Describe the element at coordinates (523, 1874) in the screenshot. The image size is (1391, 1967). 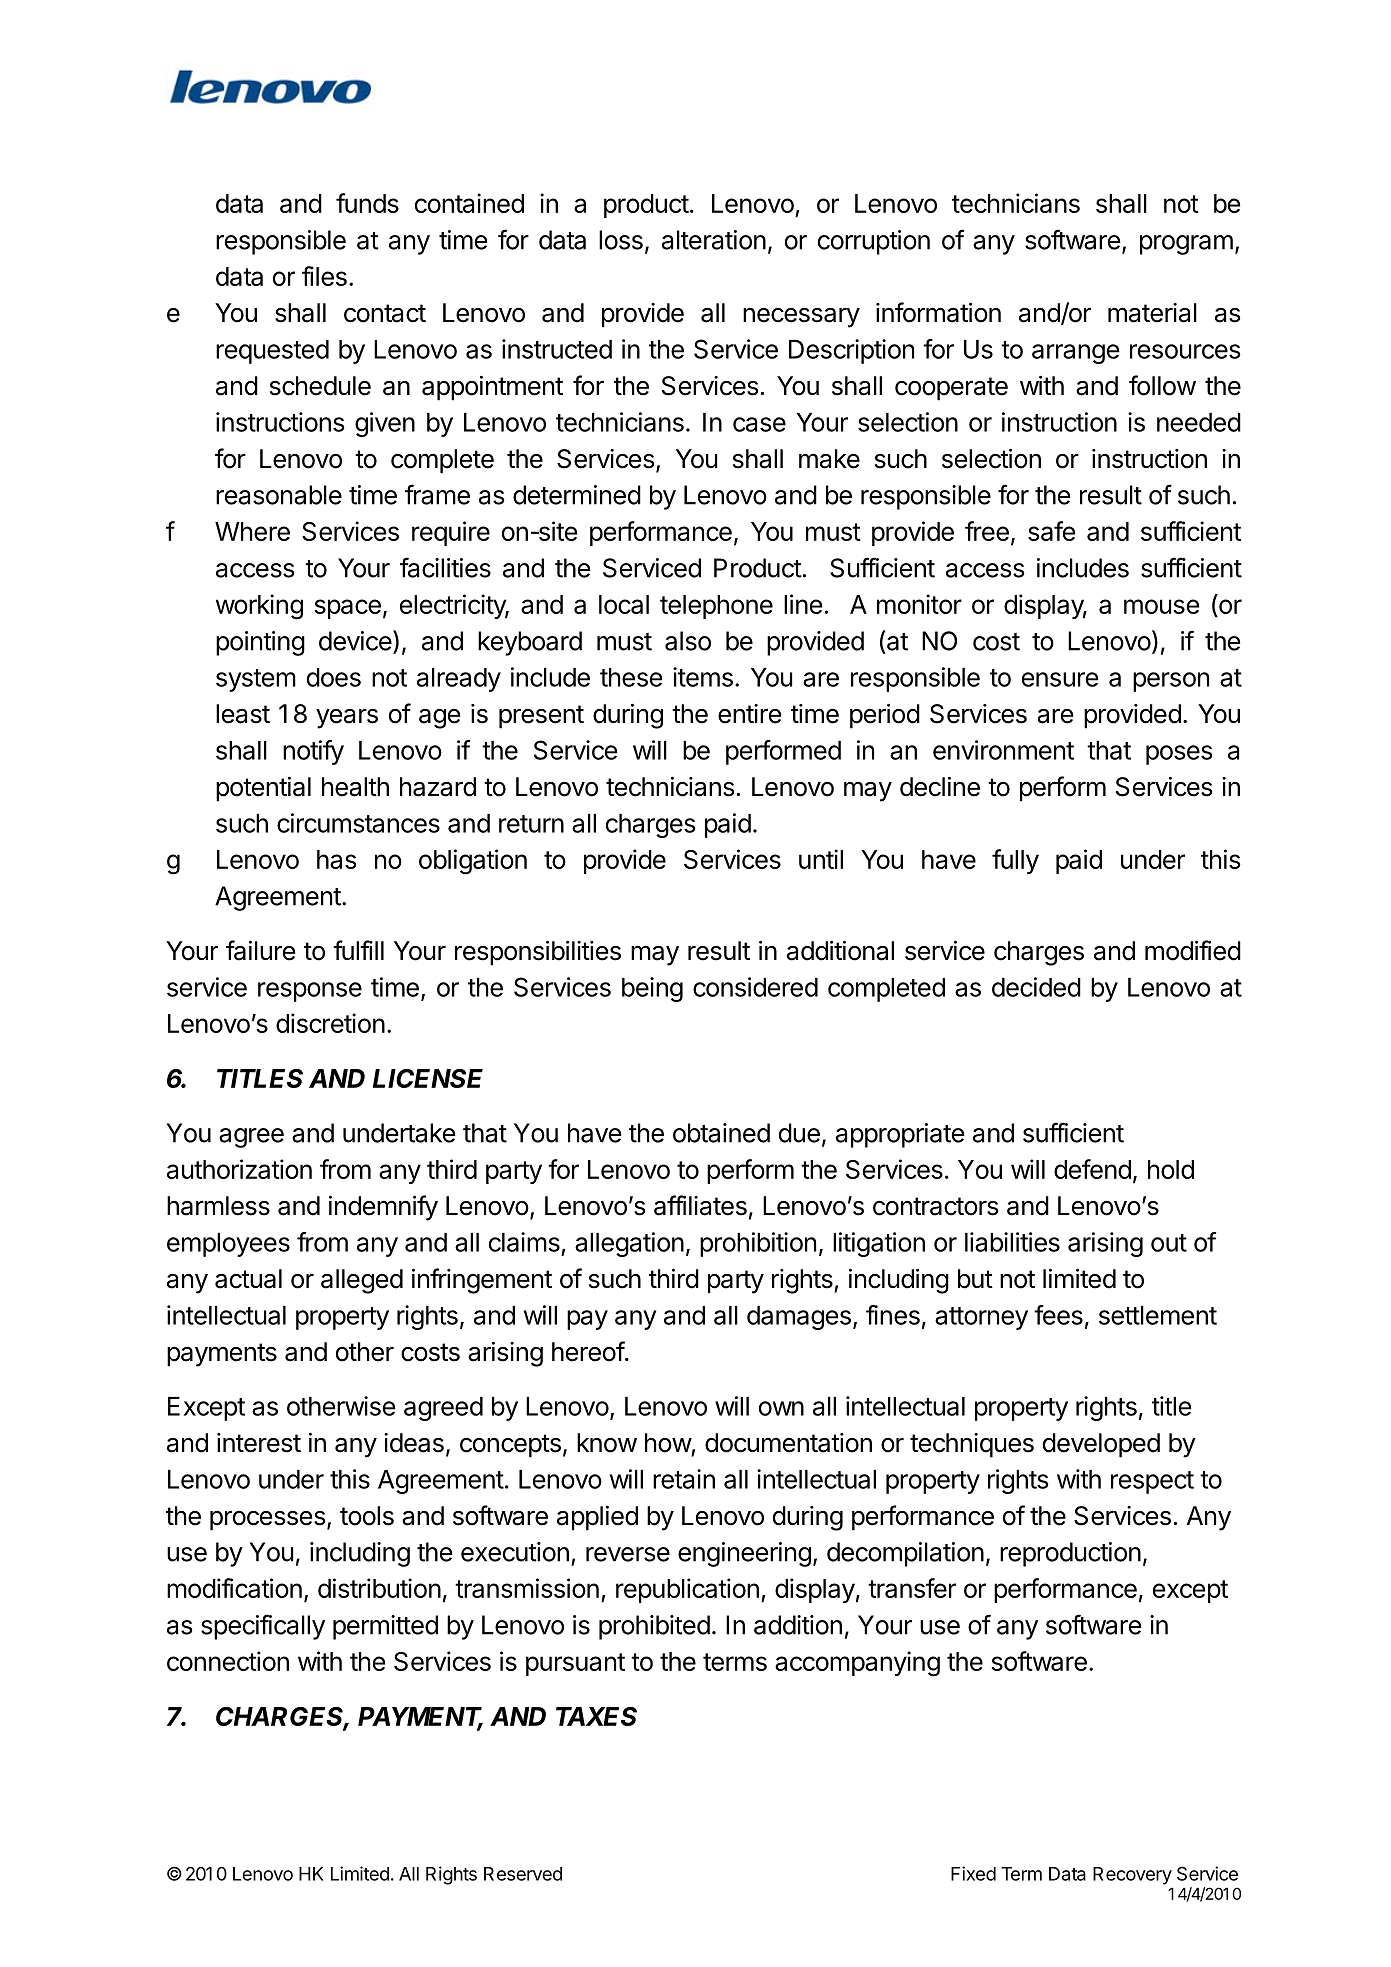
I see `Reserved` at that location.
